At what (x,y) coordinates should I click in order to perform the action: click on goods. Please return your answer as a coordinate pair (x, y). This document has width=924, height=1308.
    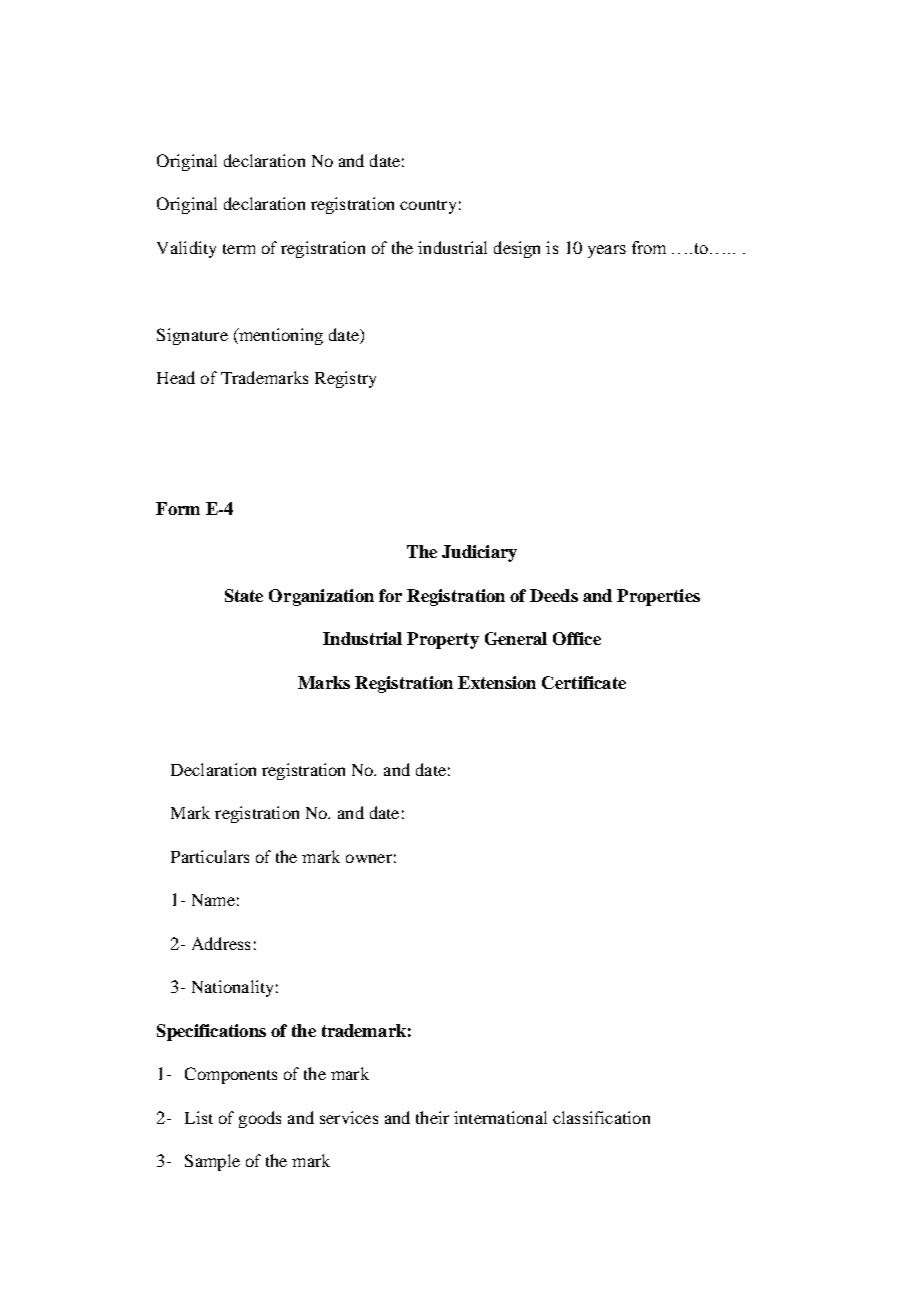
    Looking at the image, I should click on (260, 1119).
